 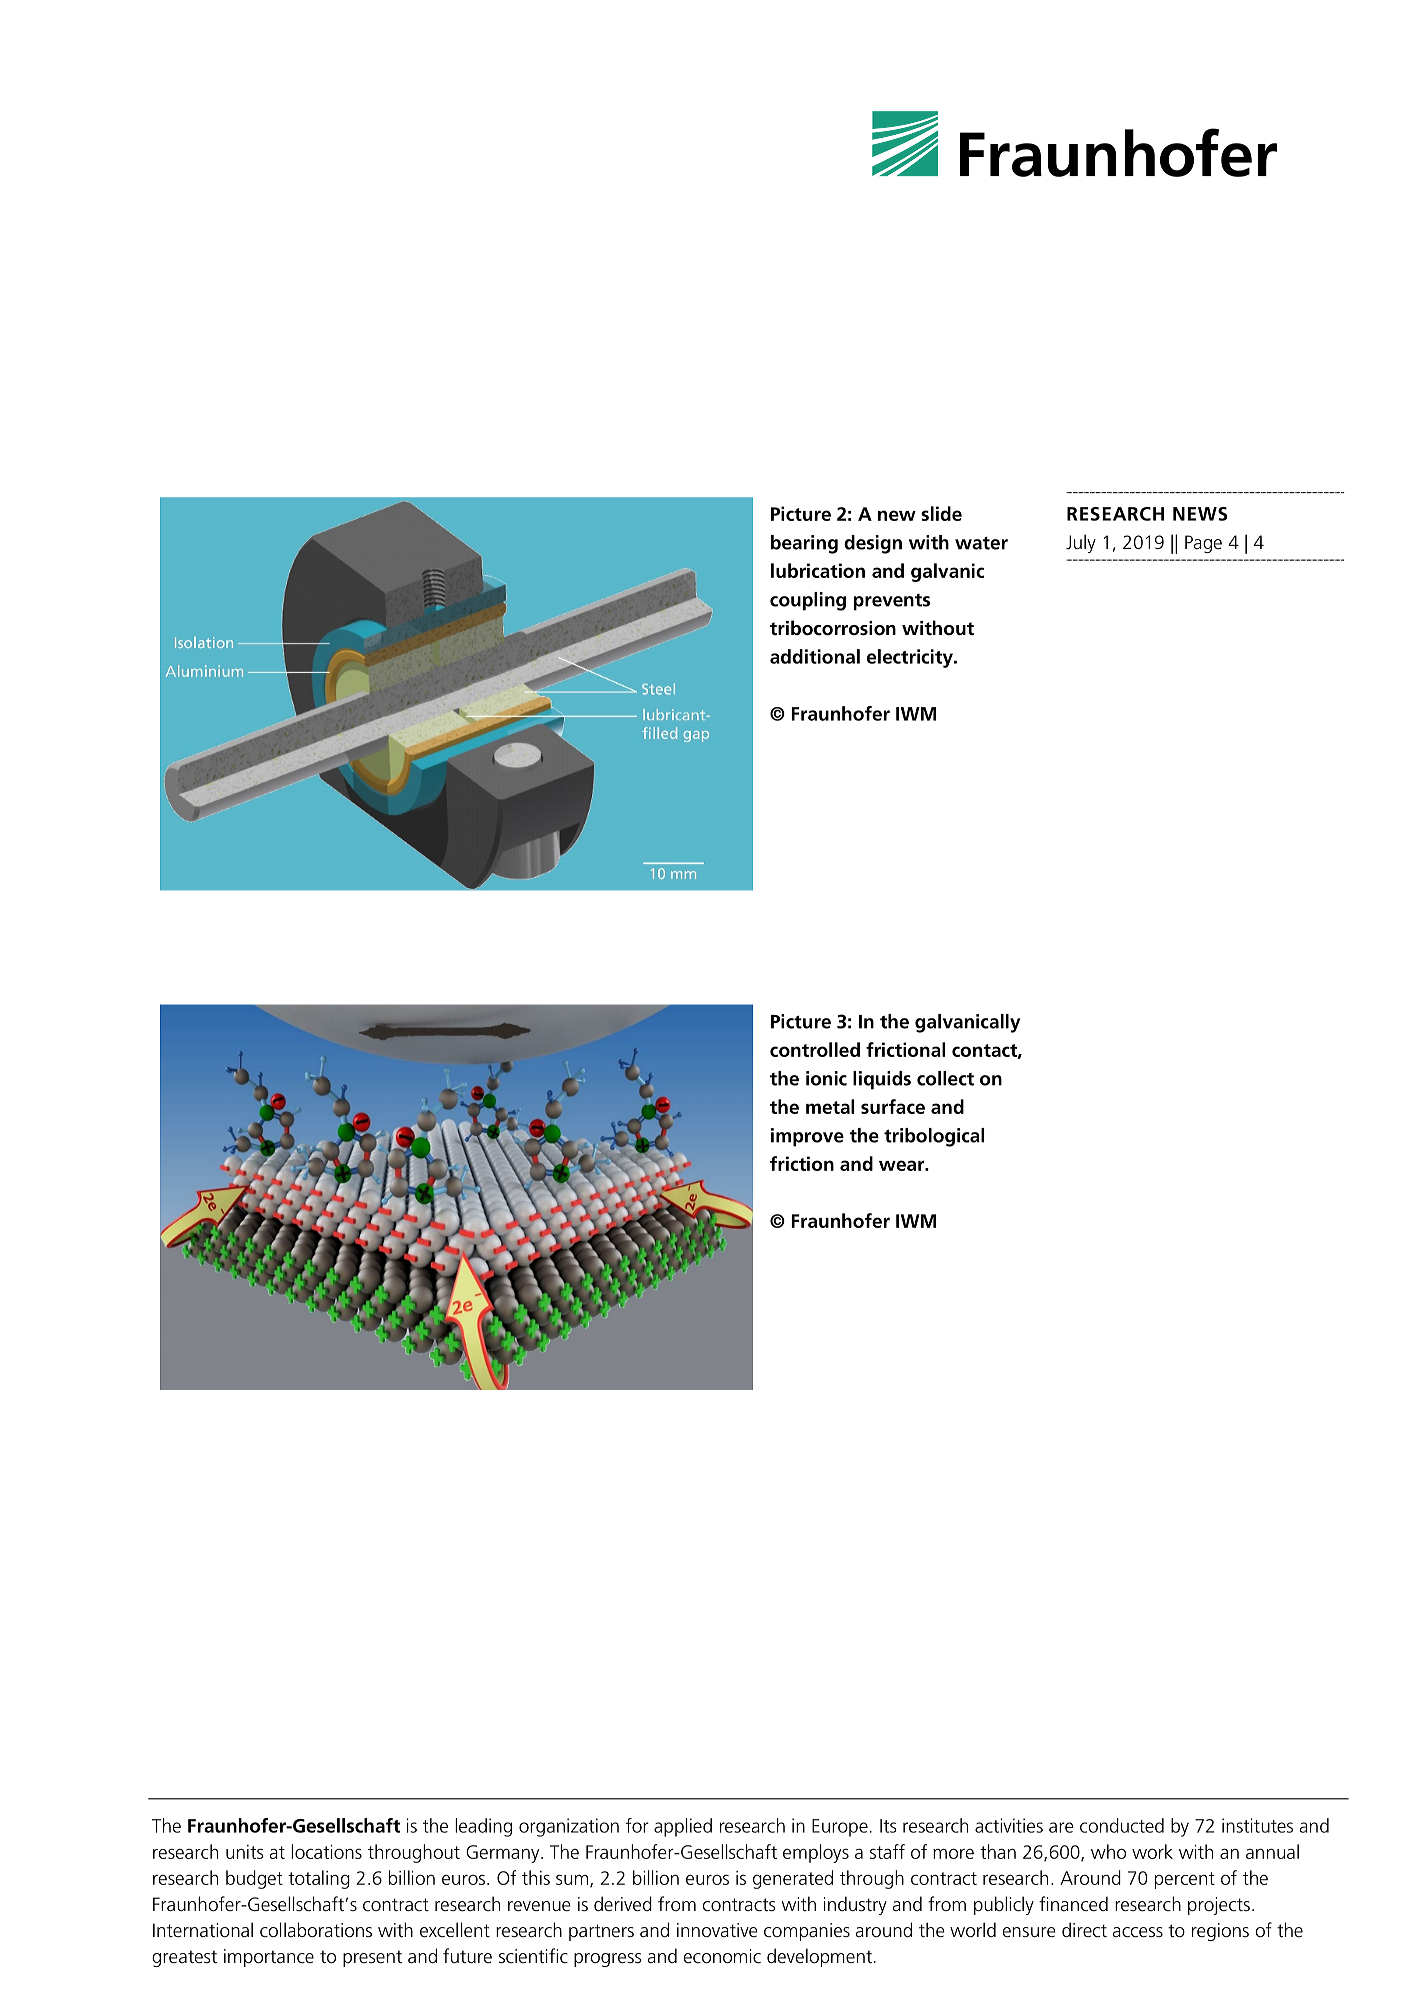 I want to click on July, so click(x=1081, y=543).
